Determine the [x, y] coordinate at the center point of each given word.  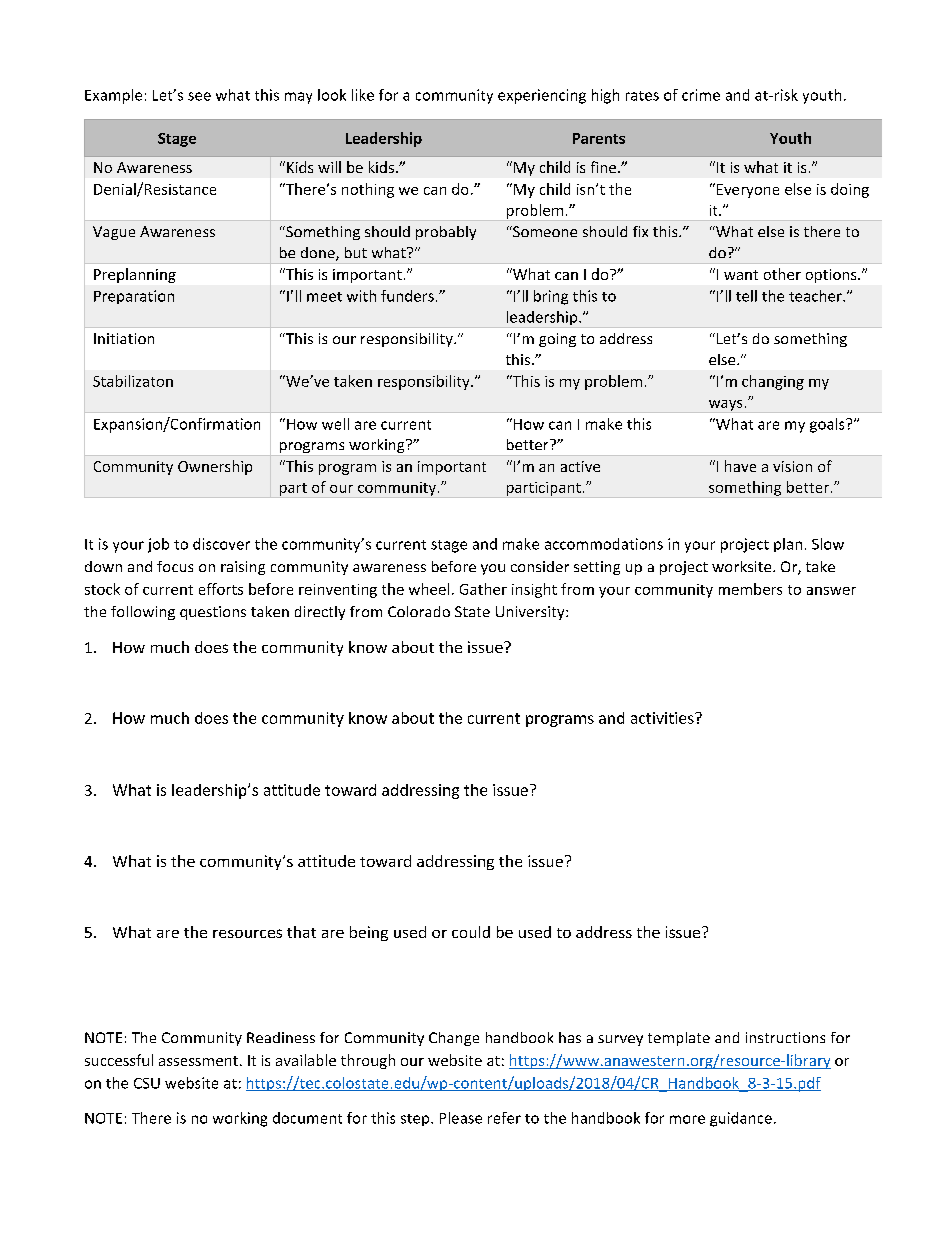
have [740, 466]
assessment [198, 1061]
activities [663, 718]
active [580, 466]
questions [213, 613]
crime [701, 95]
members [750, 589]
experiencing [542, 96]
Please [461, 1118]
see [199, 96]
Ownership [215, 467]
